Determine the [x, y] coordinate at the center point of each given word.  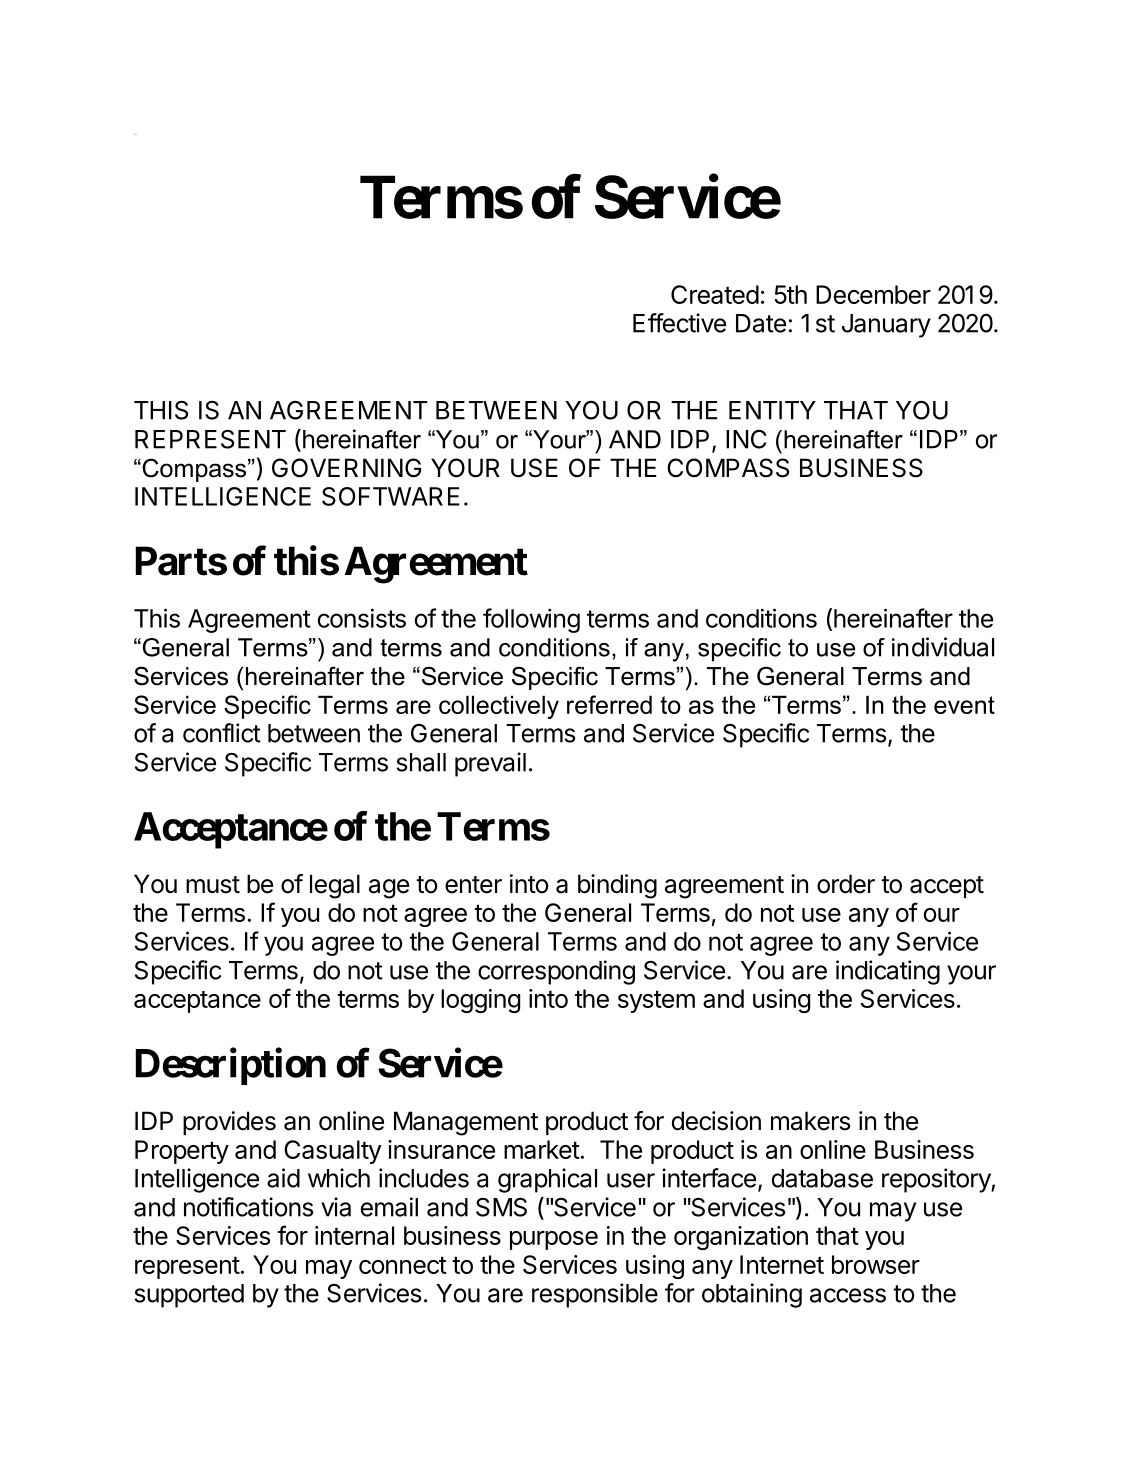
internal [354, 1235]
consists [362, 618]
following [531, 620]
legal [335, 886]
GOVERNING [346, 468]
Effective [679, 323]
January [886, 326]
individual [943, 647]
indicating [888, 972]
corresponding [556, 972]
